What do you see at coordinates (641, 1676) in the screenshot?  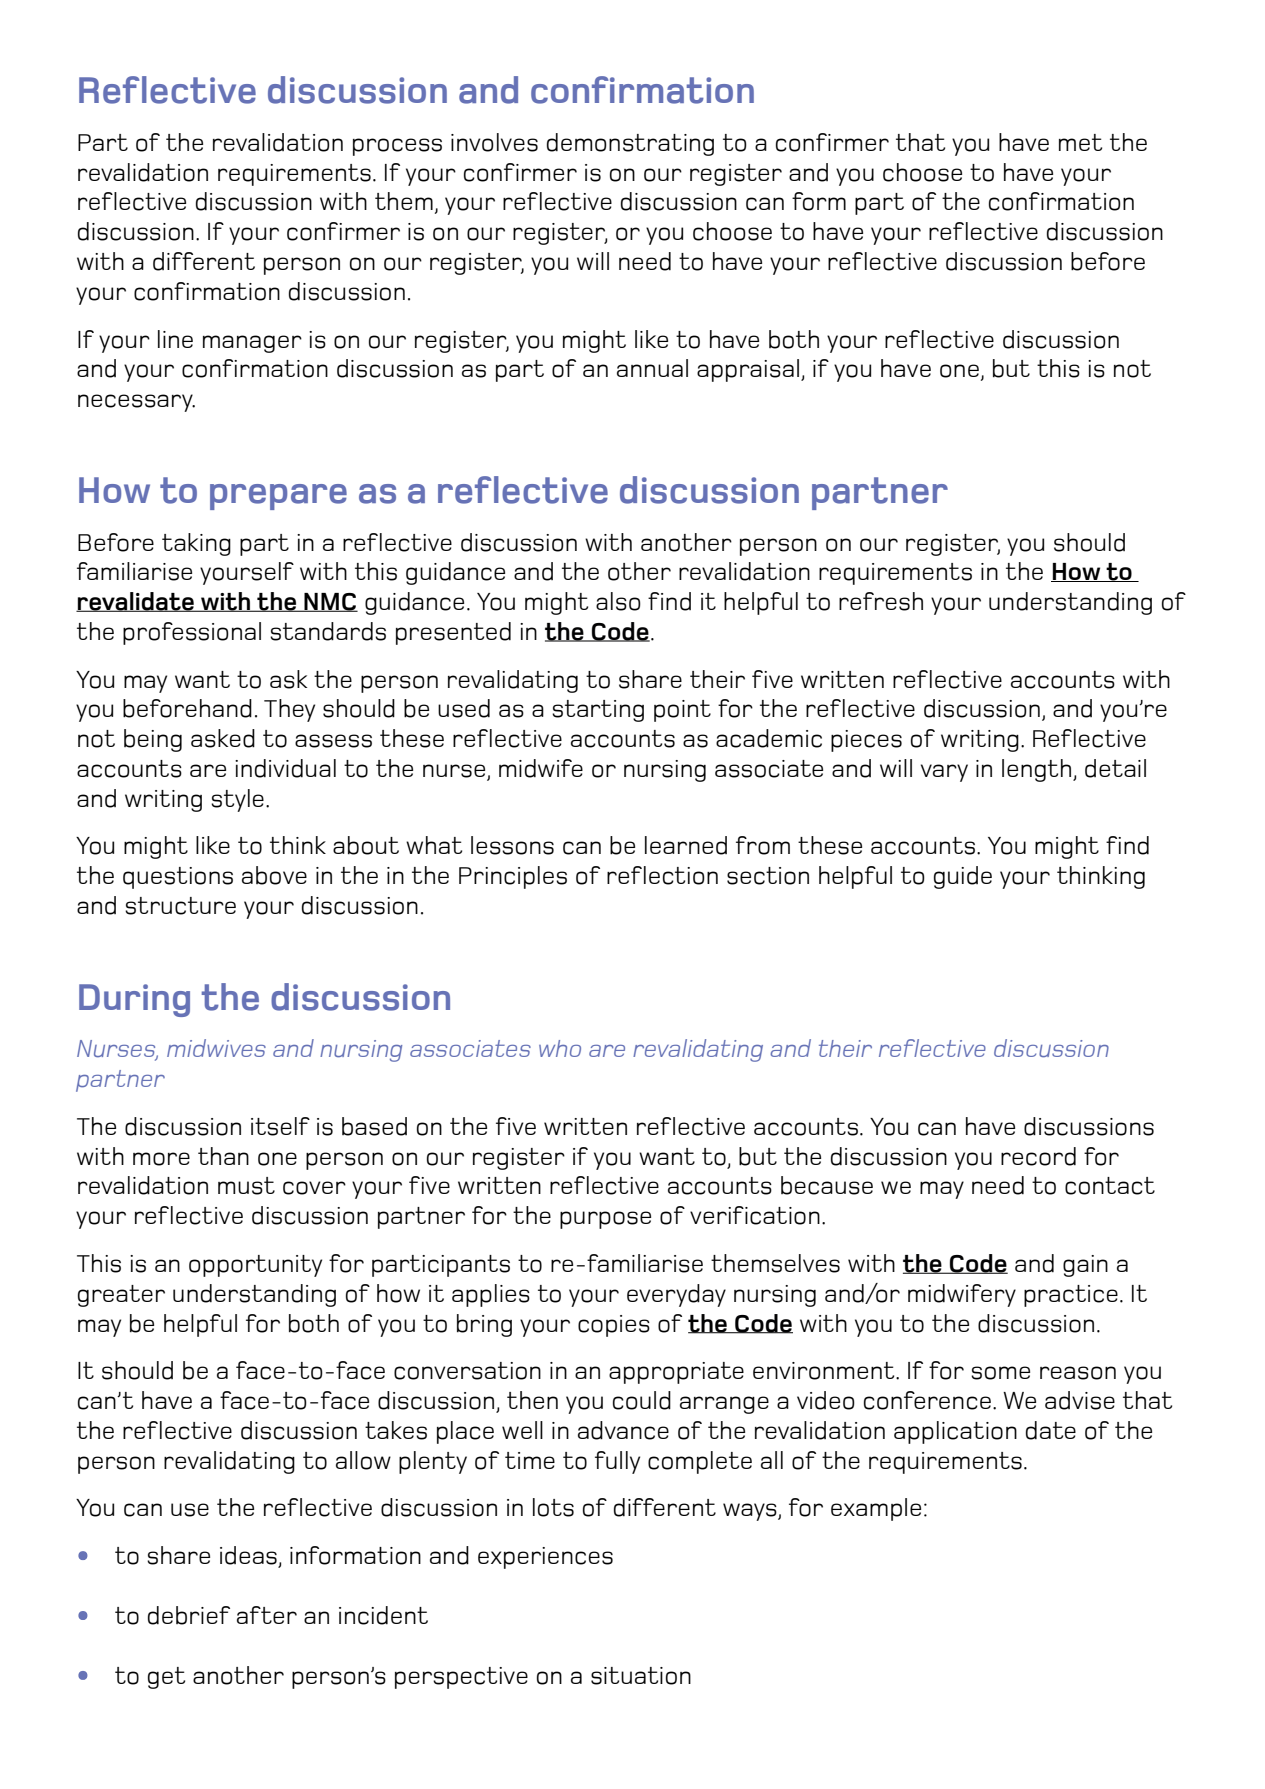 I see `situation` at bounding box center [641, 1676].
